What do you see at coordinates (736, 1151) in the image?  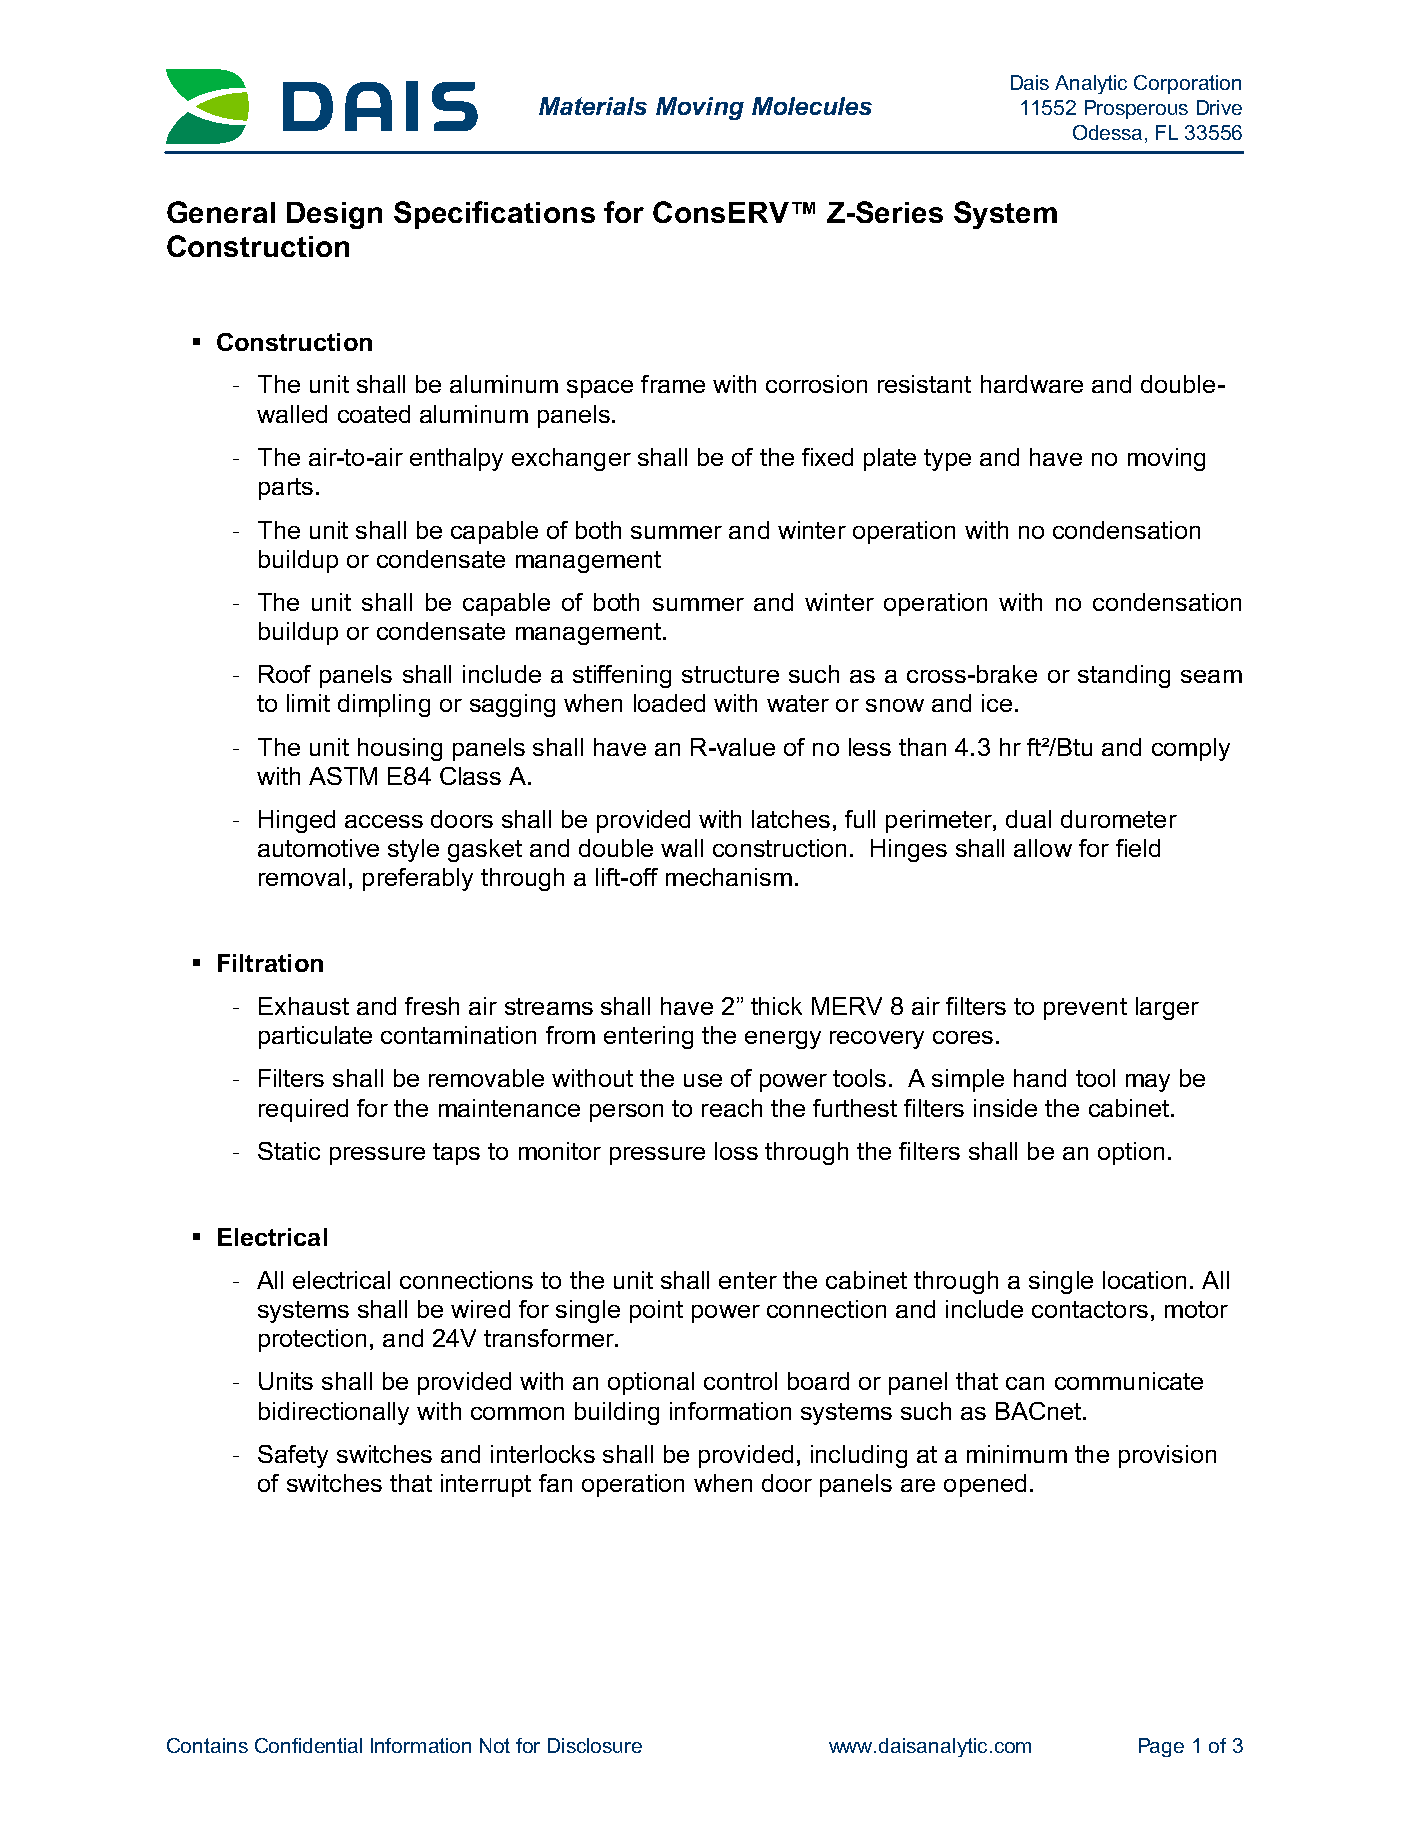 I see `loss` at bounding box center [736, 1151].
